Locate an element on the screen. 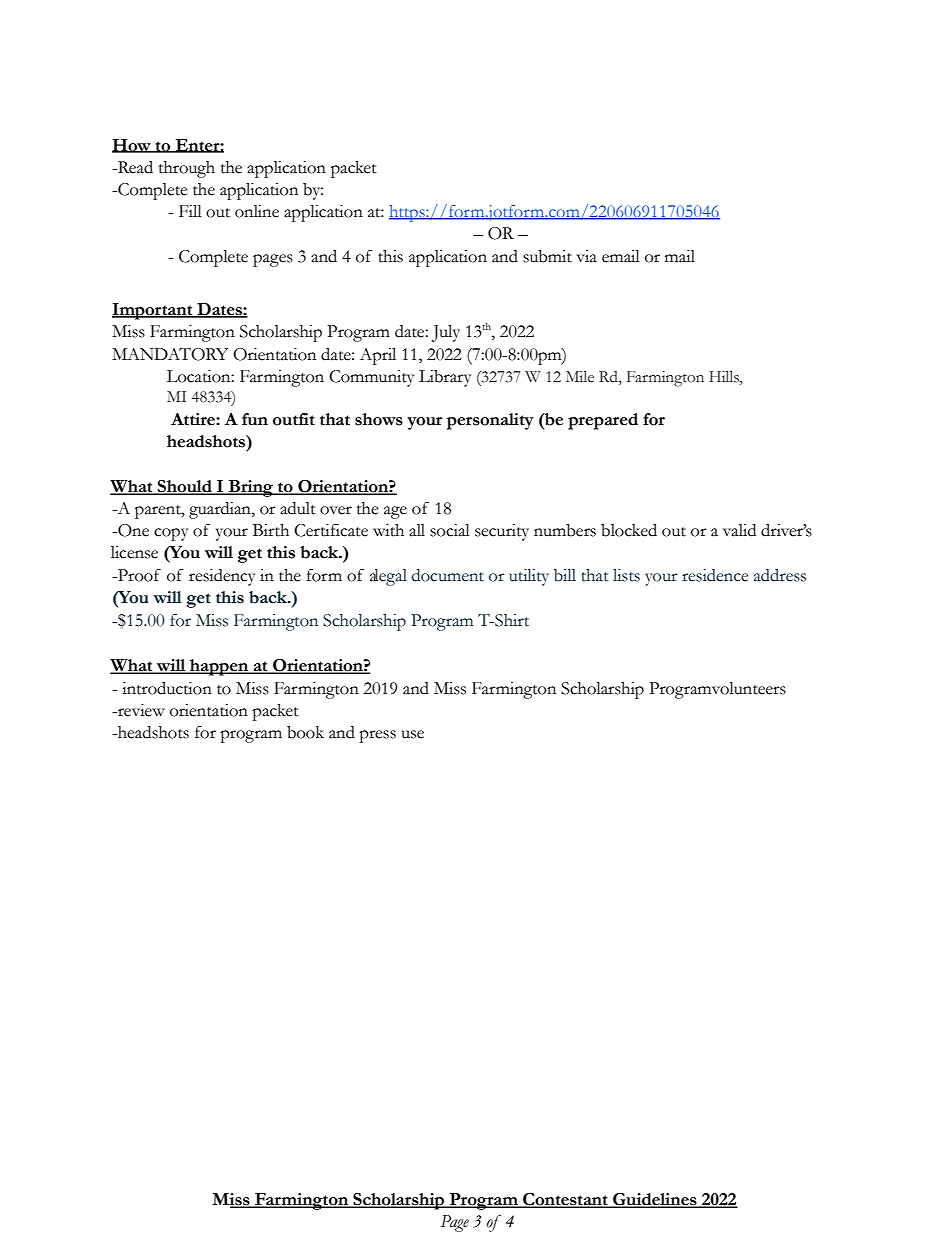 The width and height of the screenshot is (952, 1233). via is located at coordinates (586, 256).
